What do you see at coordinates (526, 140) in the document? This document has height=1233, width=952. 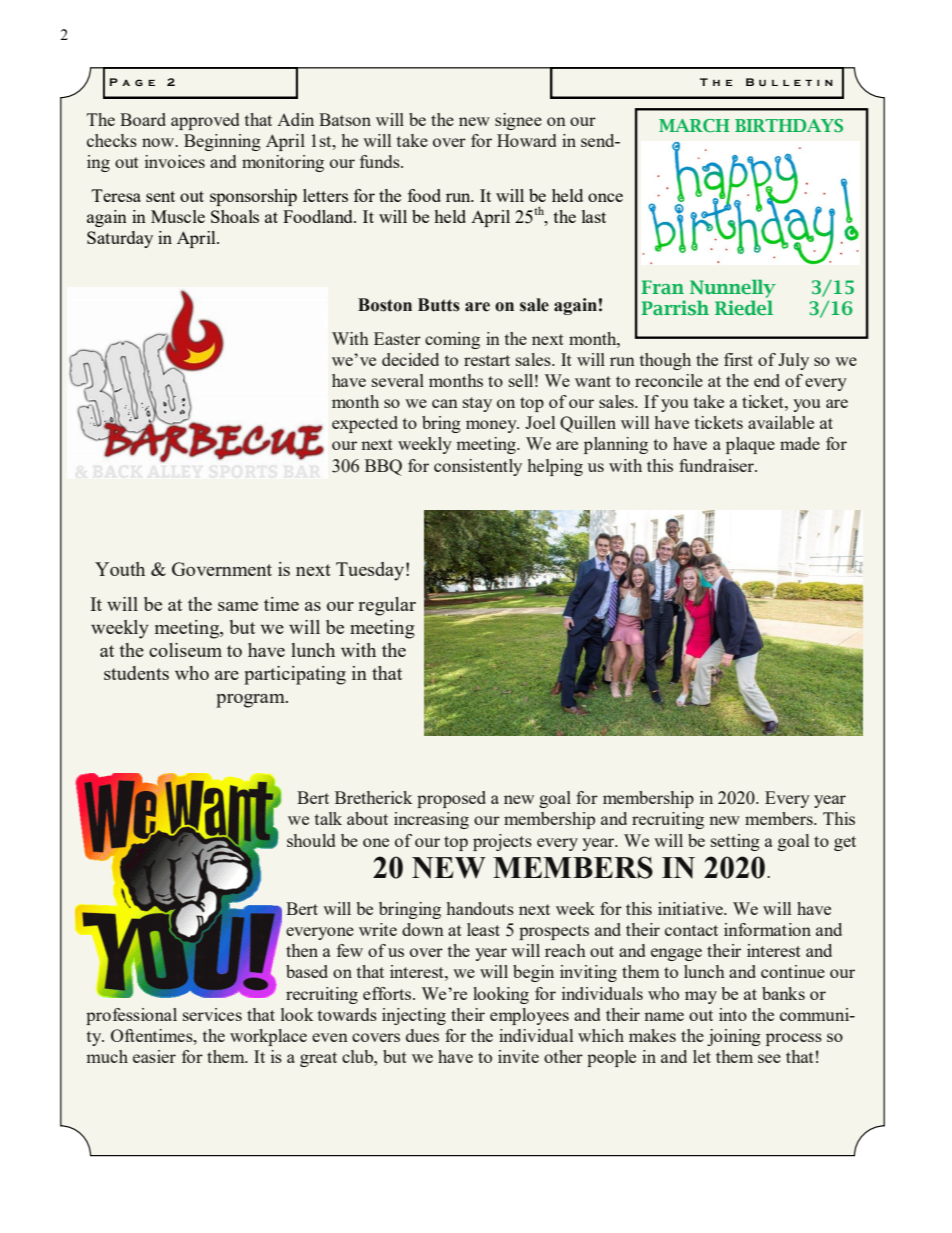 I see `Howard` at bounding box center [526, 140].
